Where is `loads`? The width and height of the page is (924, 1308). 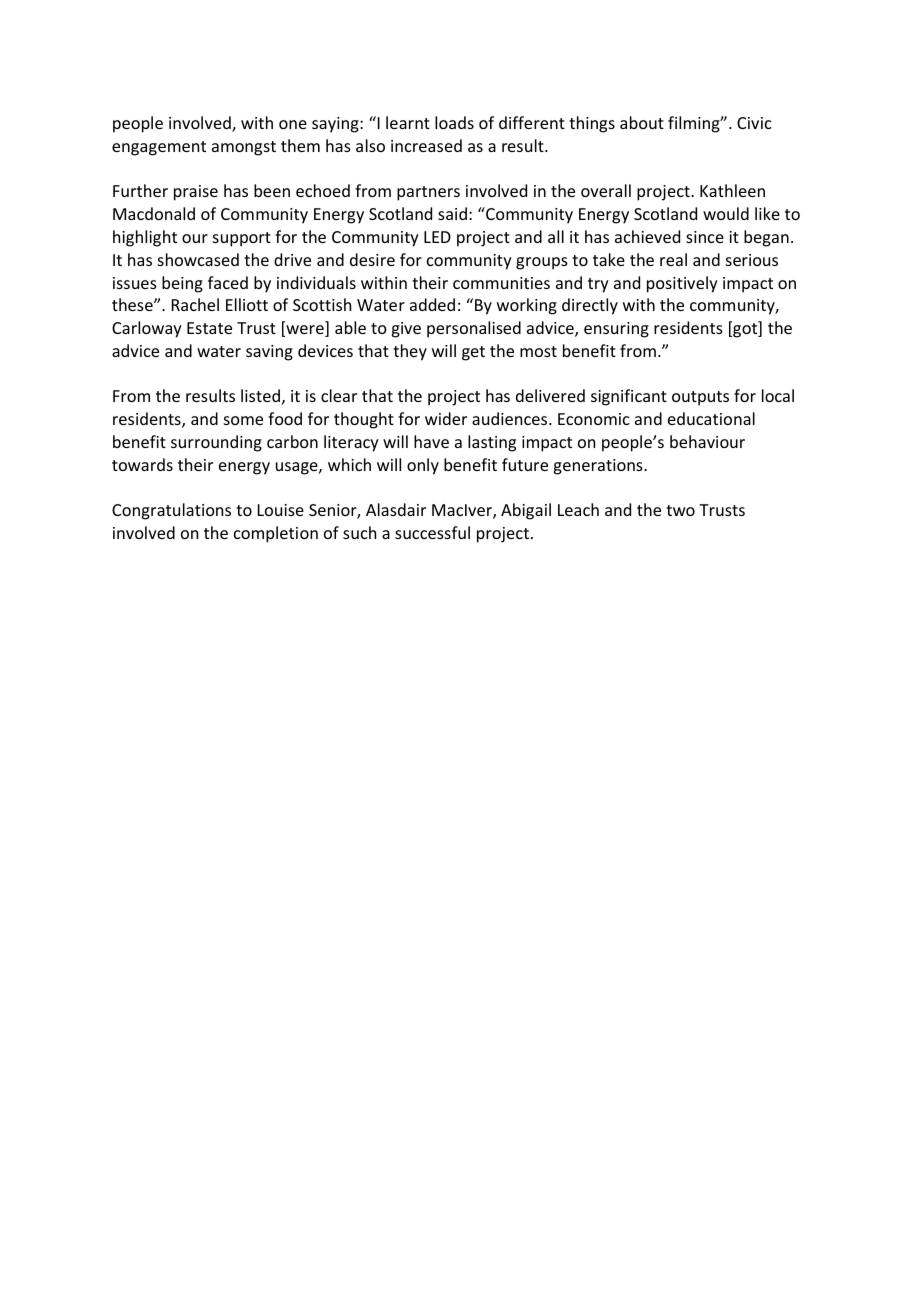
loads is located at coordinates (454, 122).
